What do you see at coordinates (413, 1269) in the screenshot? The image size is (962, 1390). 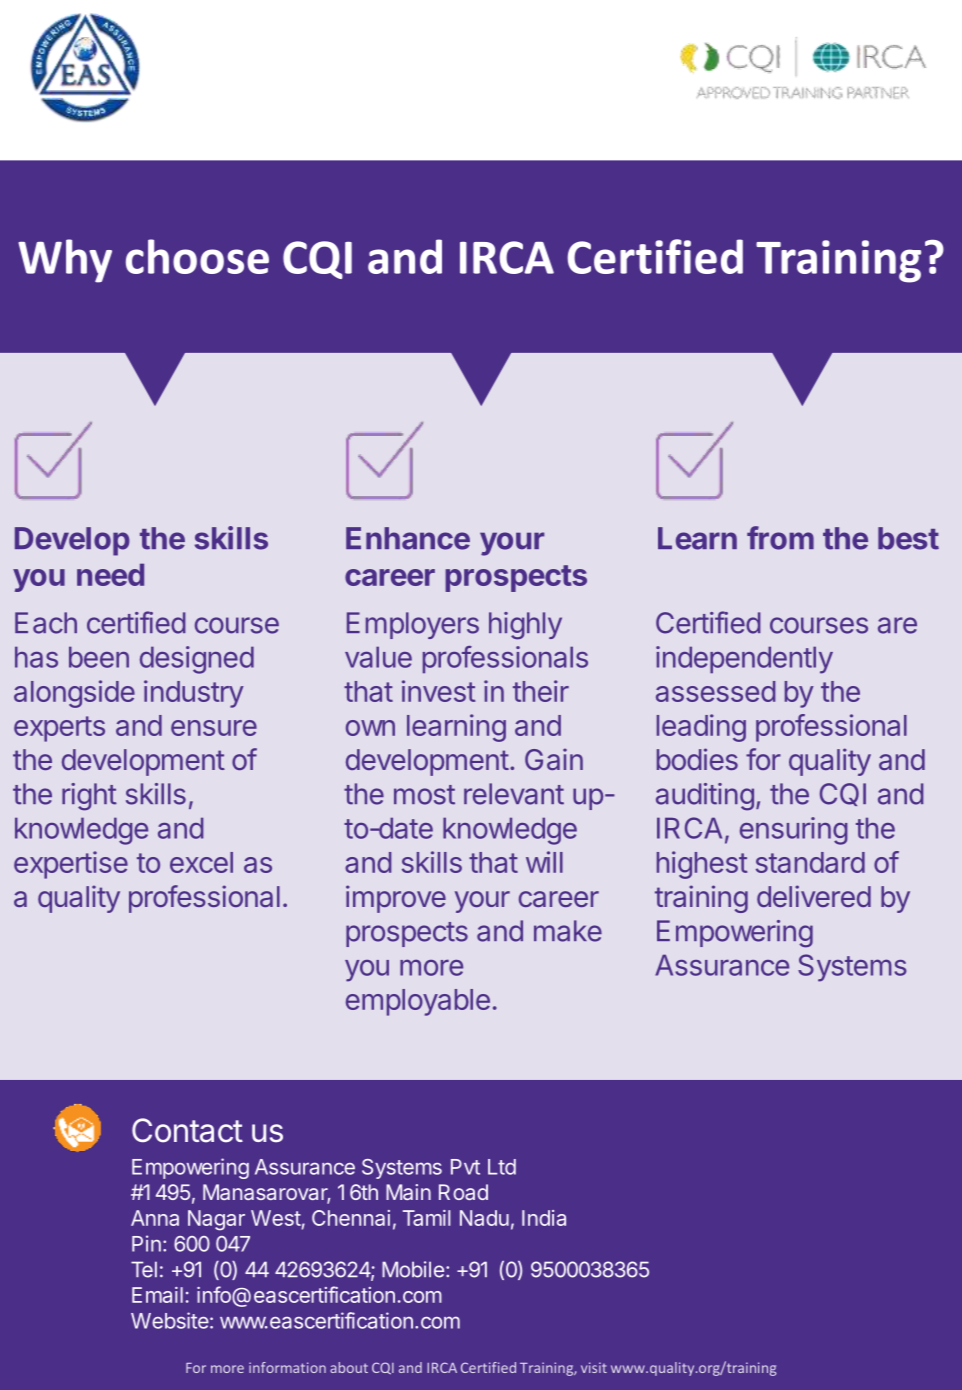 I see `Mobile` at bounding box center [413, 1269].
